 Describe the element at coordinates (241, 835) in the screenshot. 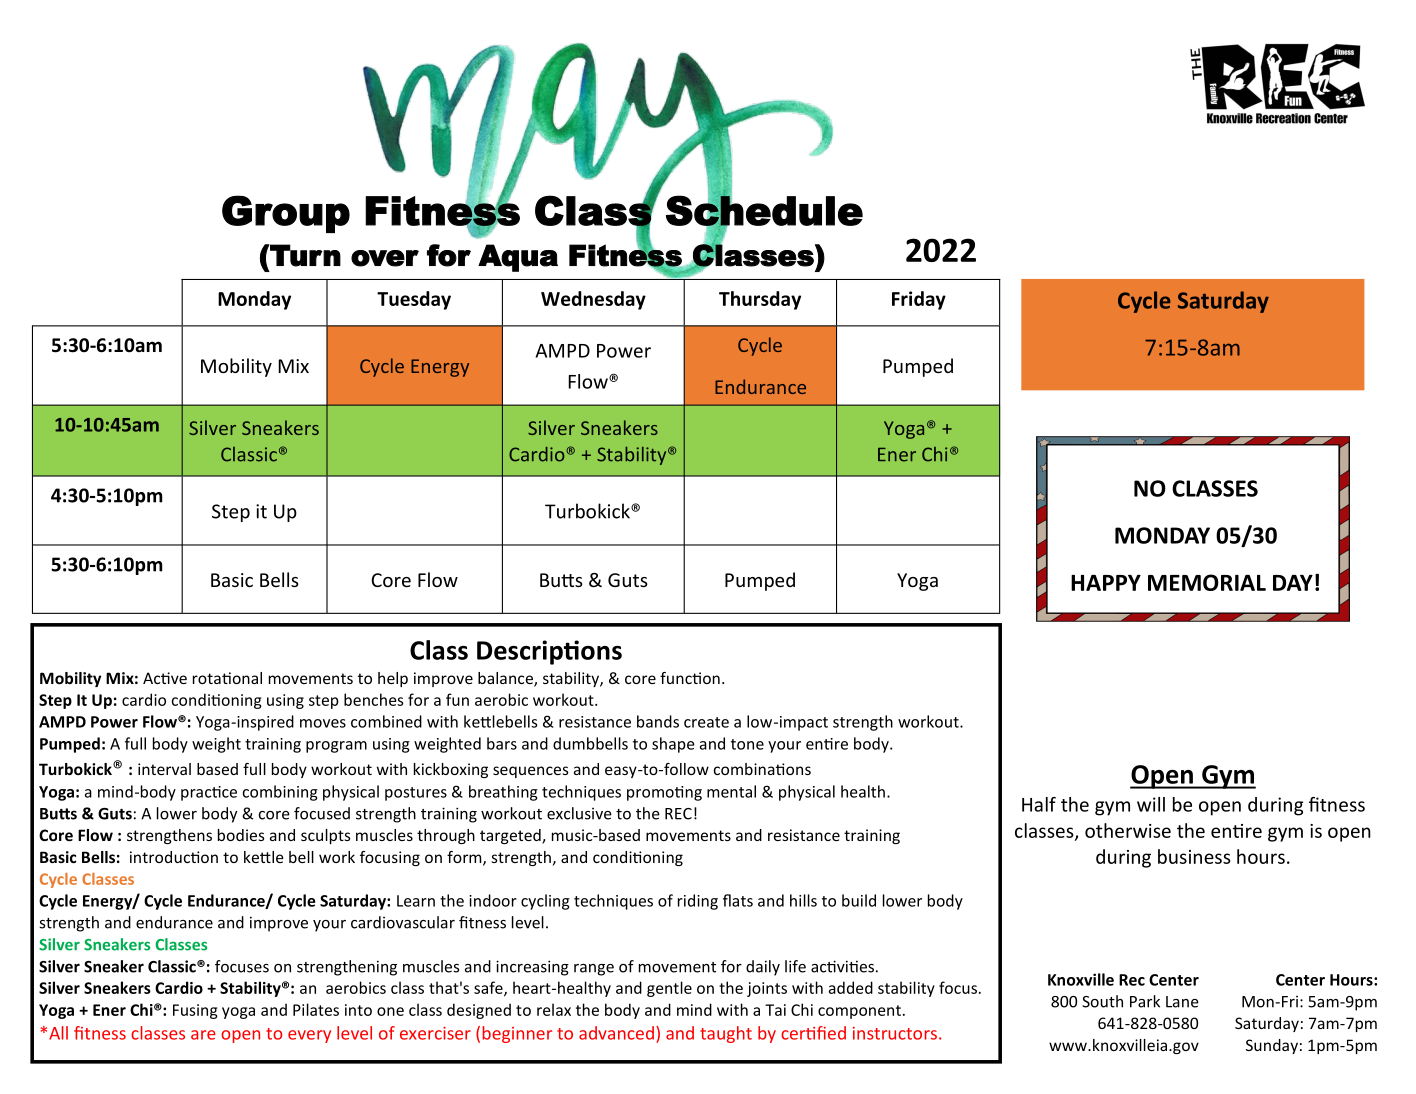

I see `bodies` at that location.
